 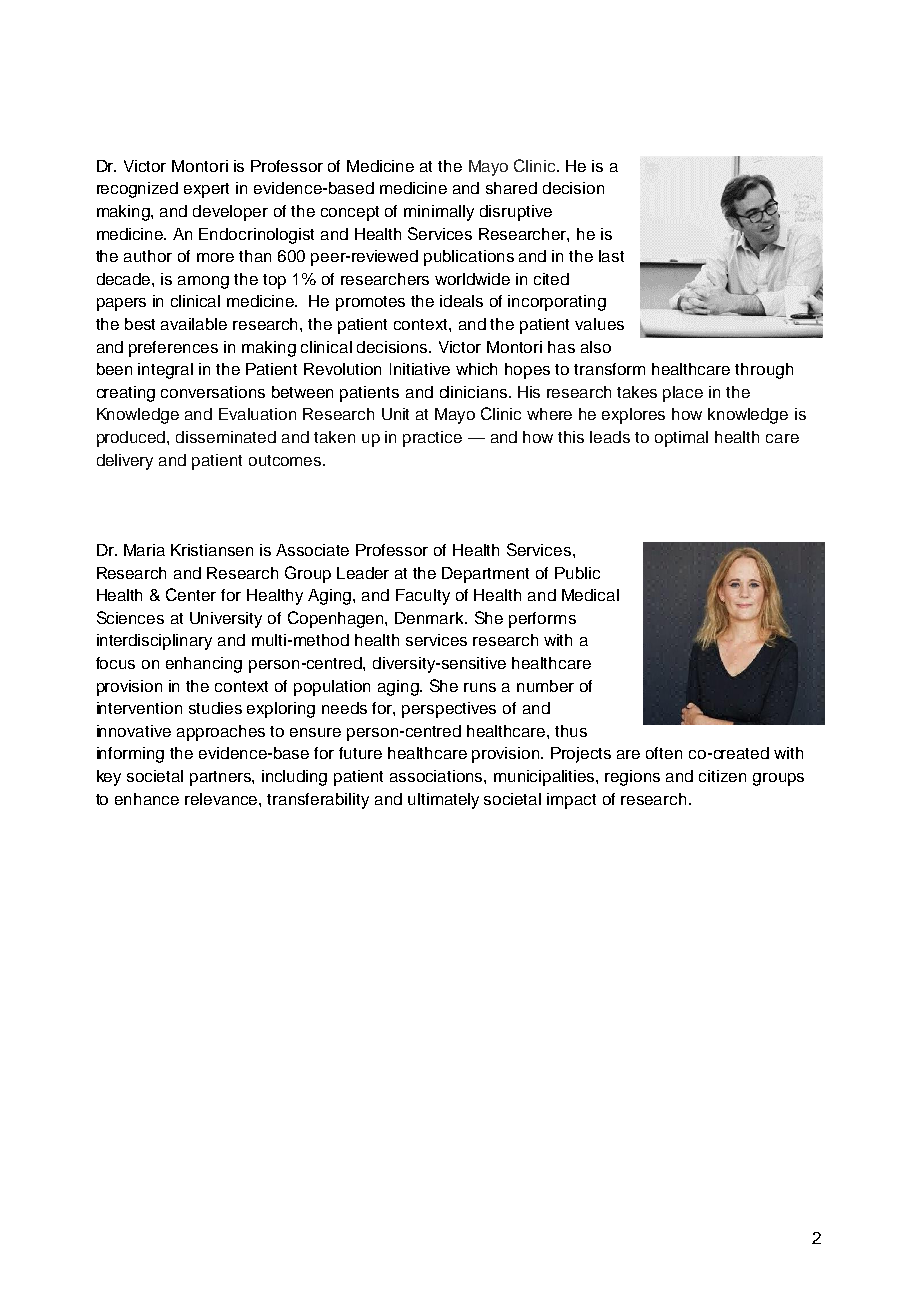 What do you see at coordinates (206, 190) in the screenshot?
I see `expert` at bounding box center [206, 190].
